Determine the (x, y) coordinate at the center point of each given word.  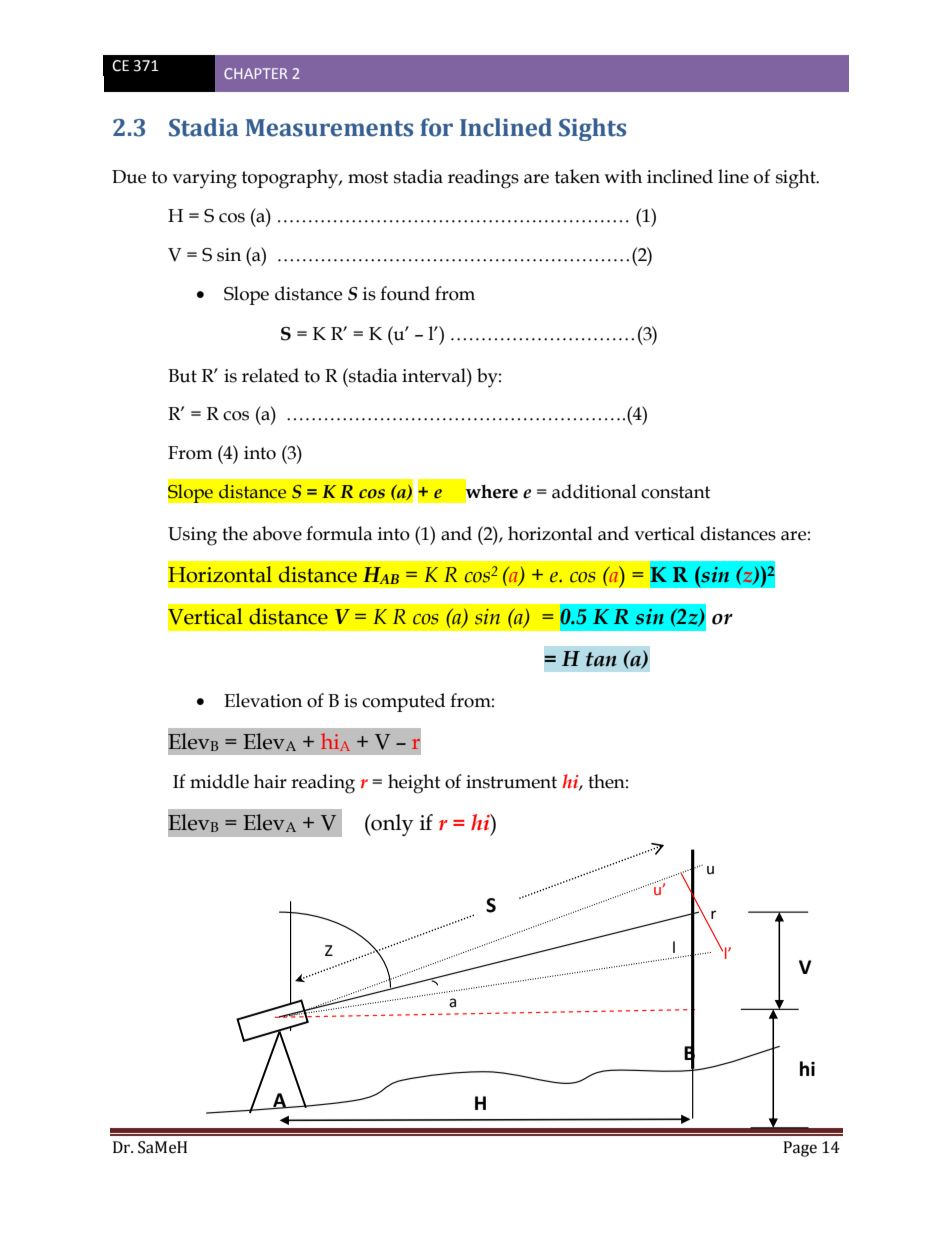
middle (219, 781)
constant (676, 492)
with (623, 176)
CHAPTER (255, 73)
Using (192, 536)
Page (800, 1149)
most (368, 177)
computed (403, 702)
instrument (511, 782)
